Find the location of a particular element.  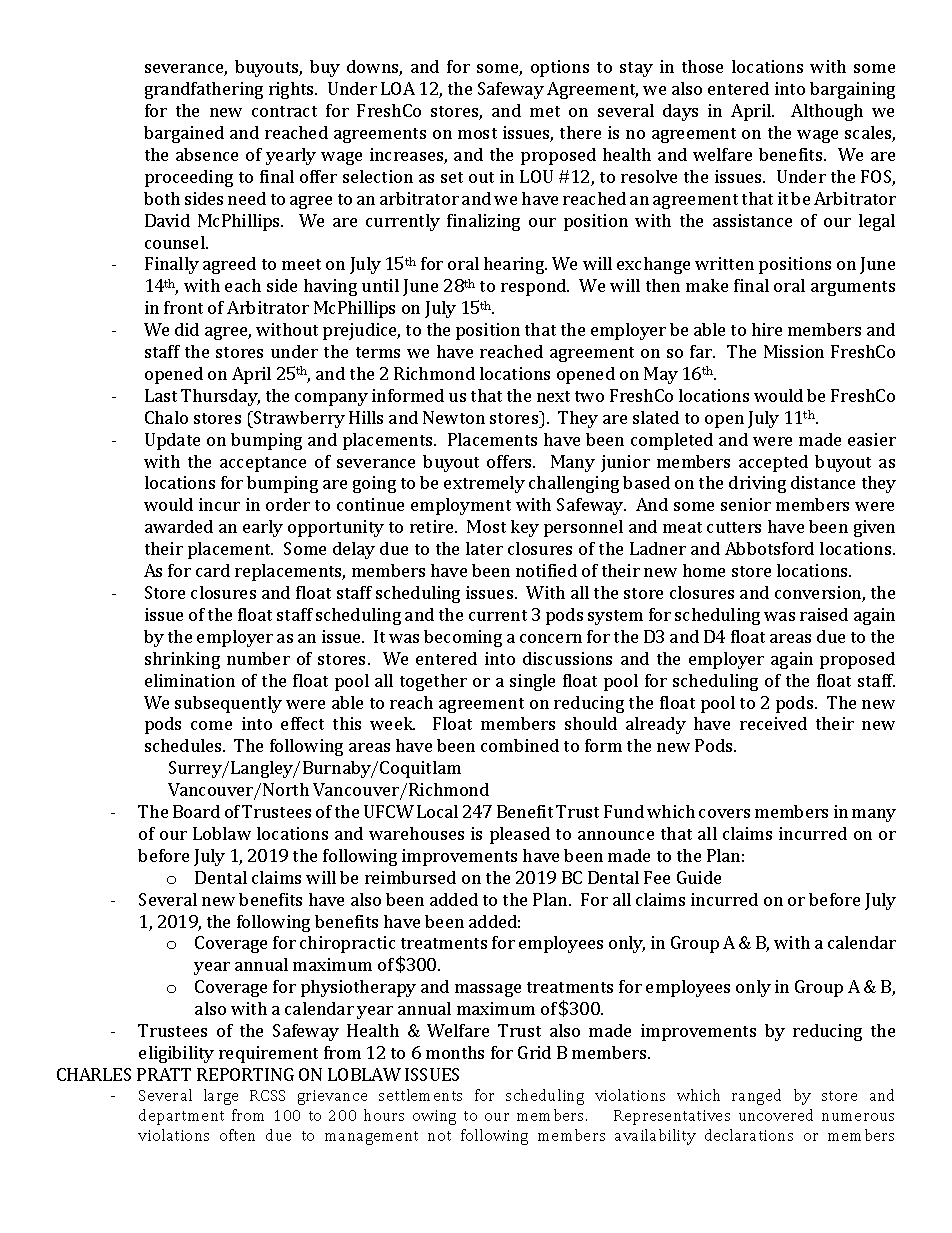

Although is located at coordinates (827, 112).
